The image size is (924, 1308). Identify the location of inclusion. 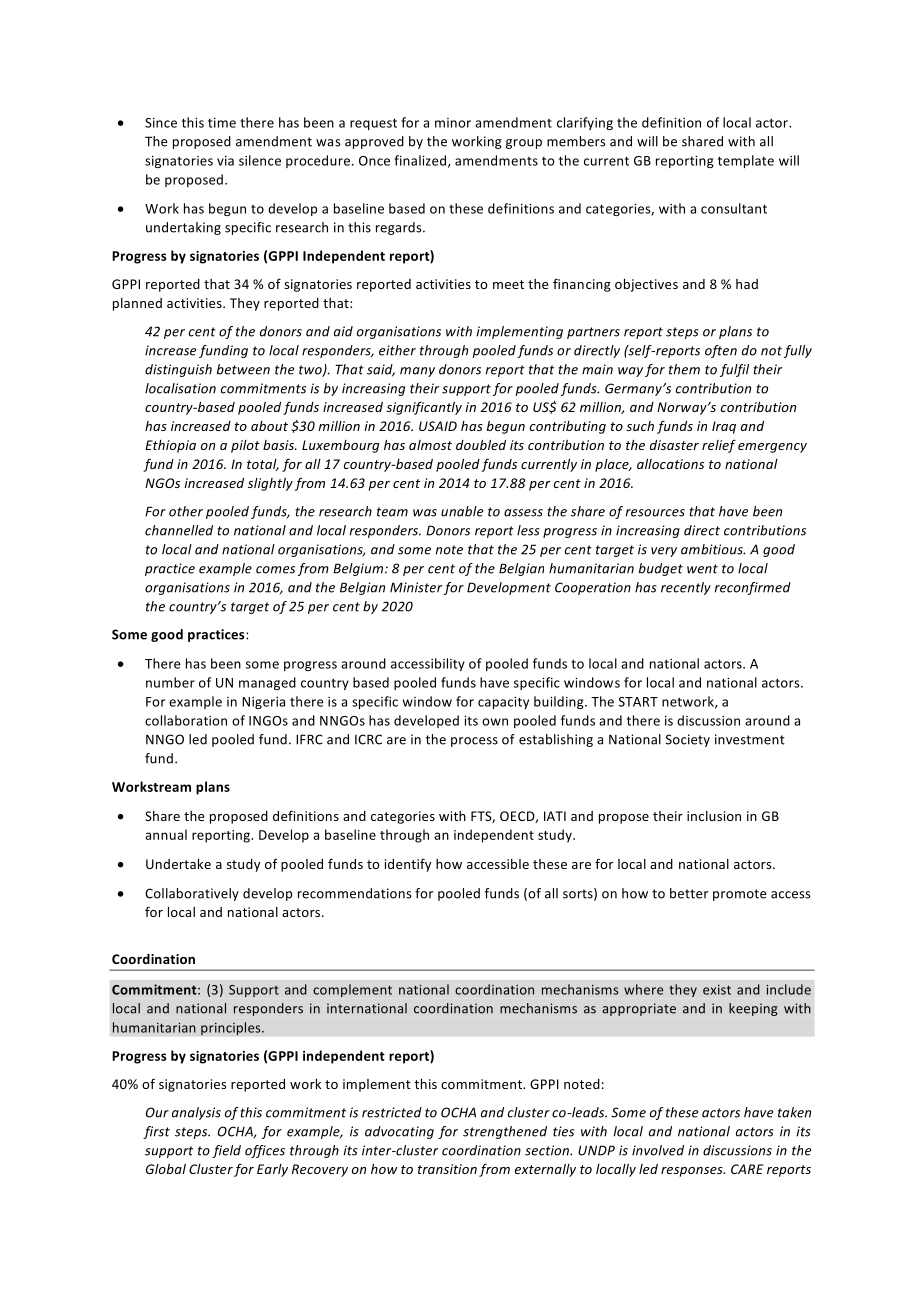
(714, 816).
